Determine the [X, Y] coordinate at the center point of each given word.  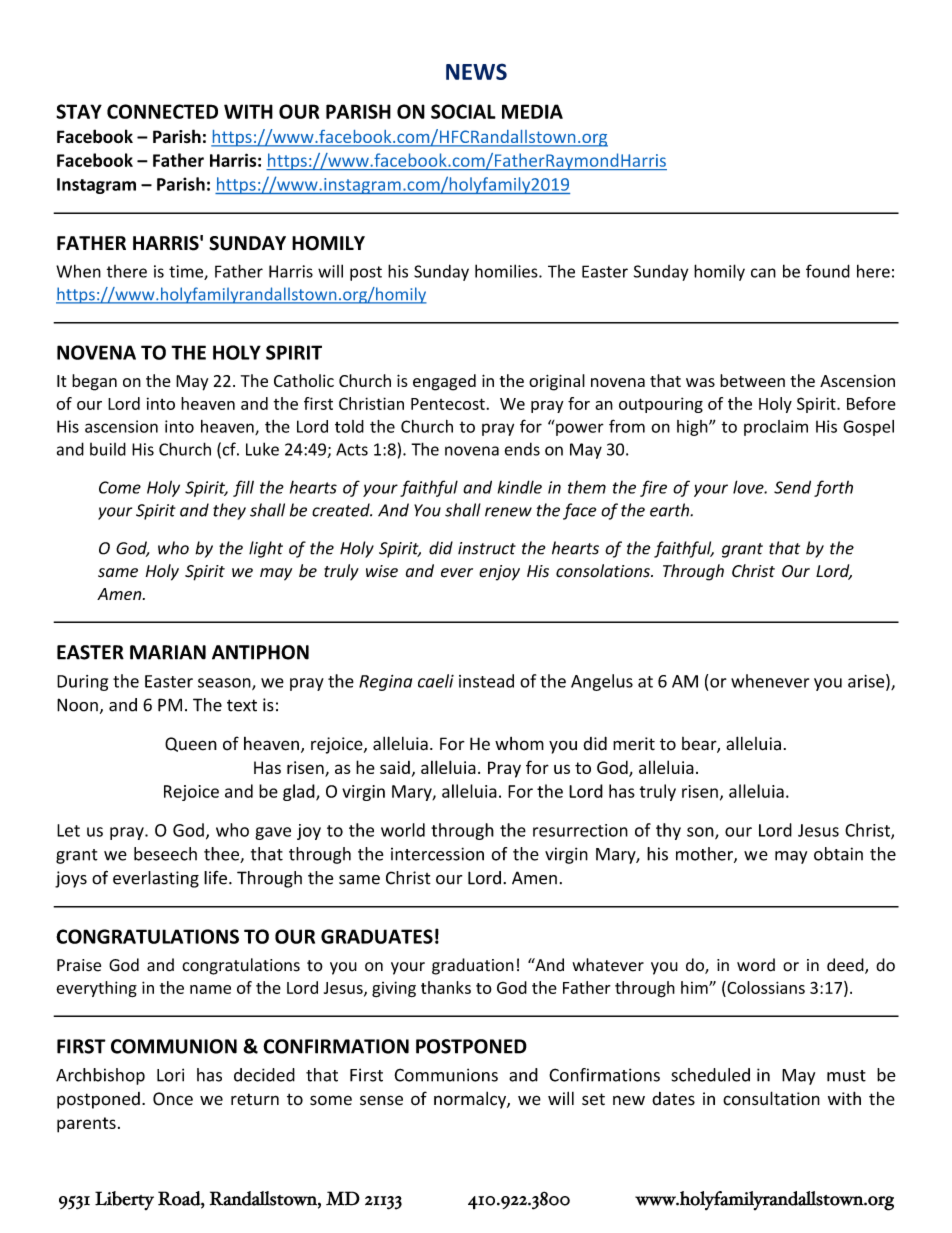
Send [792, 487]
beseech [165, 854]
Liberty [124, 1200]
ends [522, 449]
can [763, 273]
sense [381, 1100]
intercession [437, 854]
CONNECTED [162, 111]
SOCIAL [463, 111]
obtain [838, 854]
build [108, 449]
